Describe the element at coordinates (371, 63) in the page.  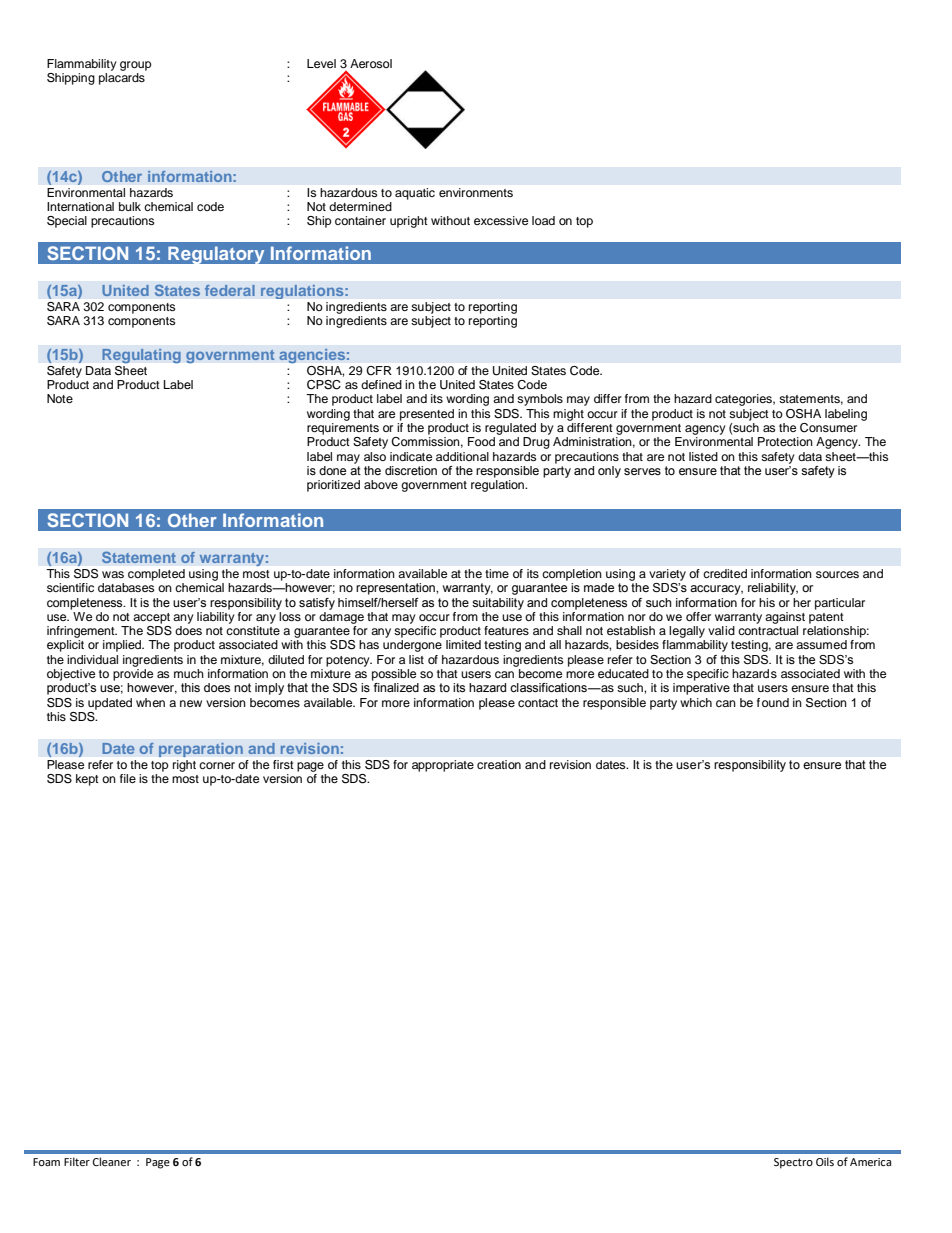
I see `Aerosol` at that location.
